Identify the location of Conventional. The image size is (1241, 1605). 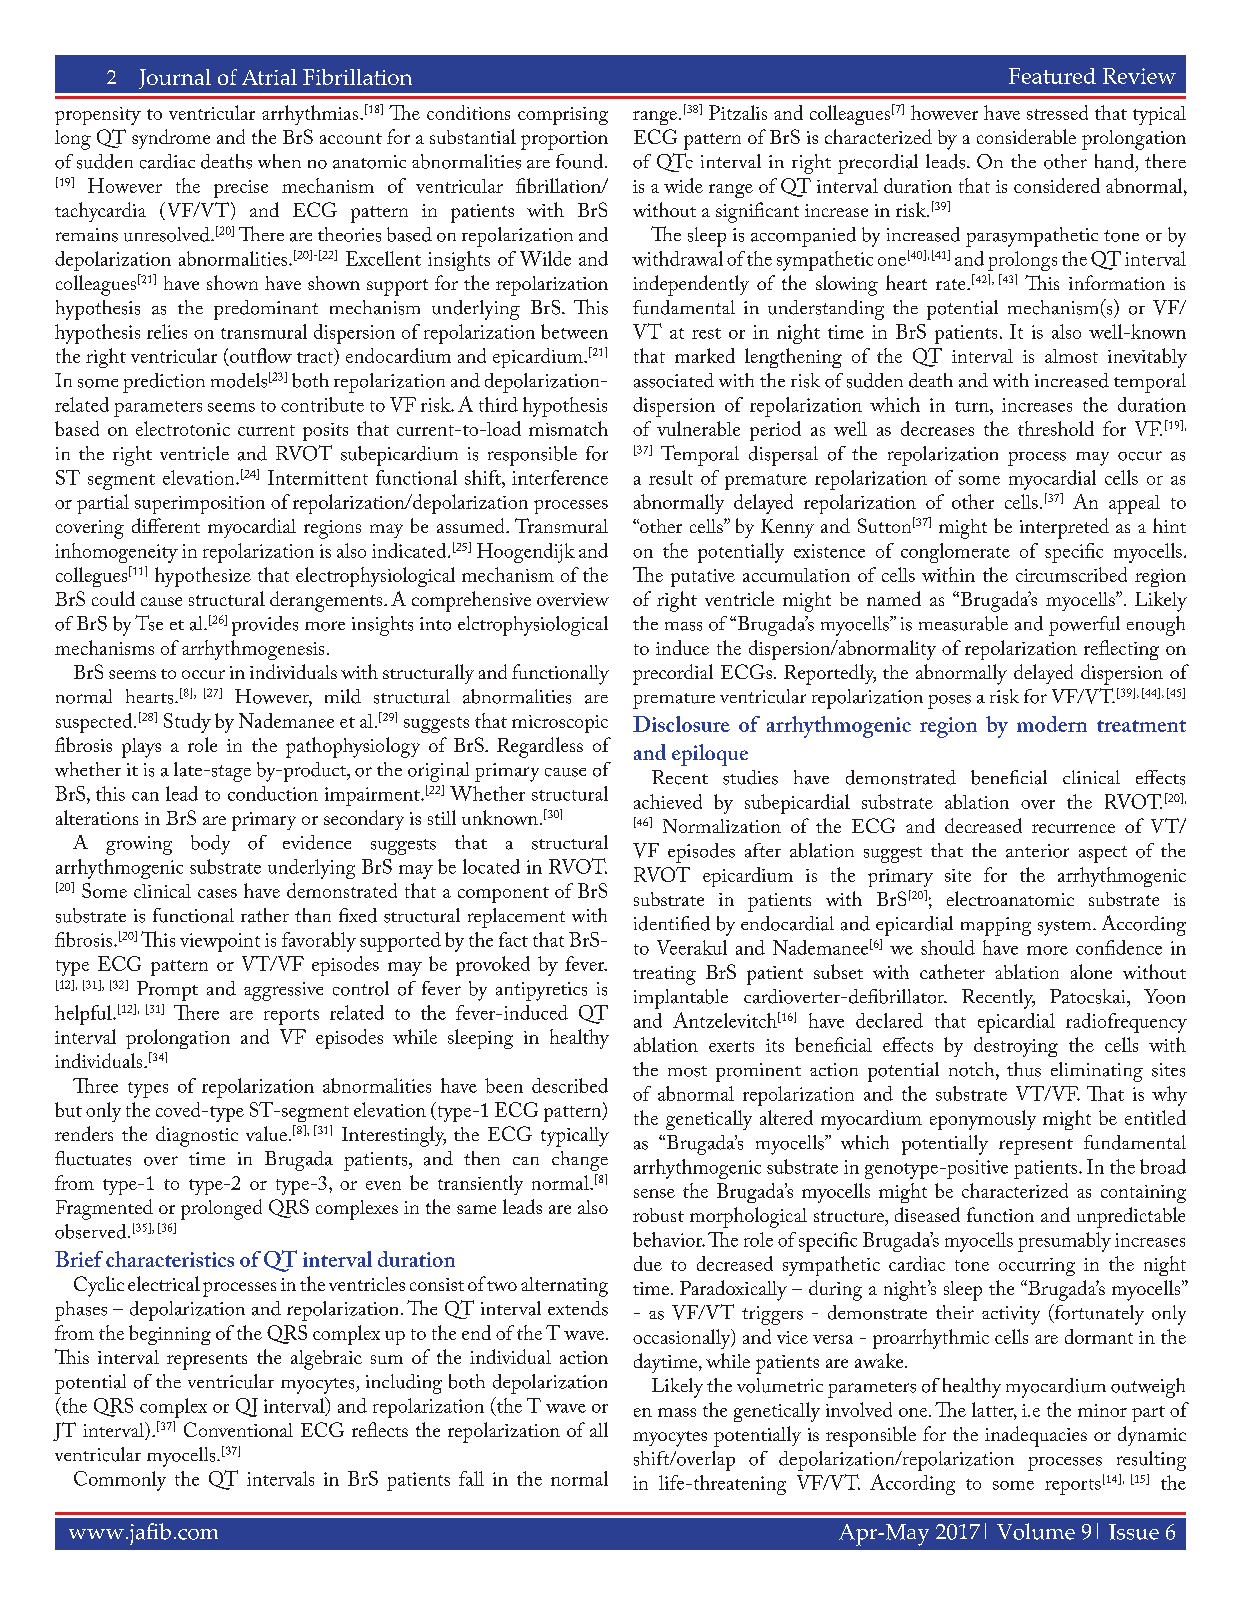
(238, 1429).
